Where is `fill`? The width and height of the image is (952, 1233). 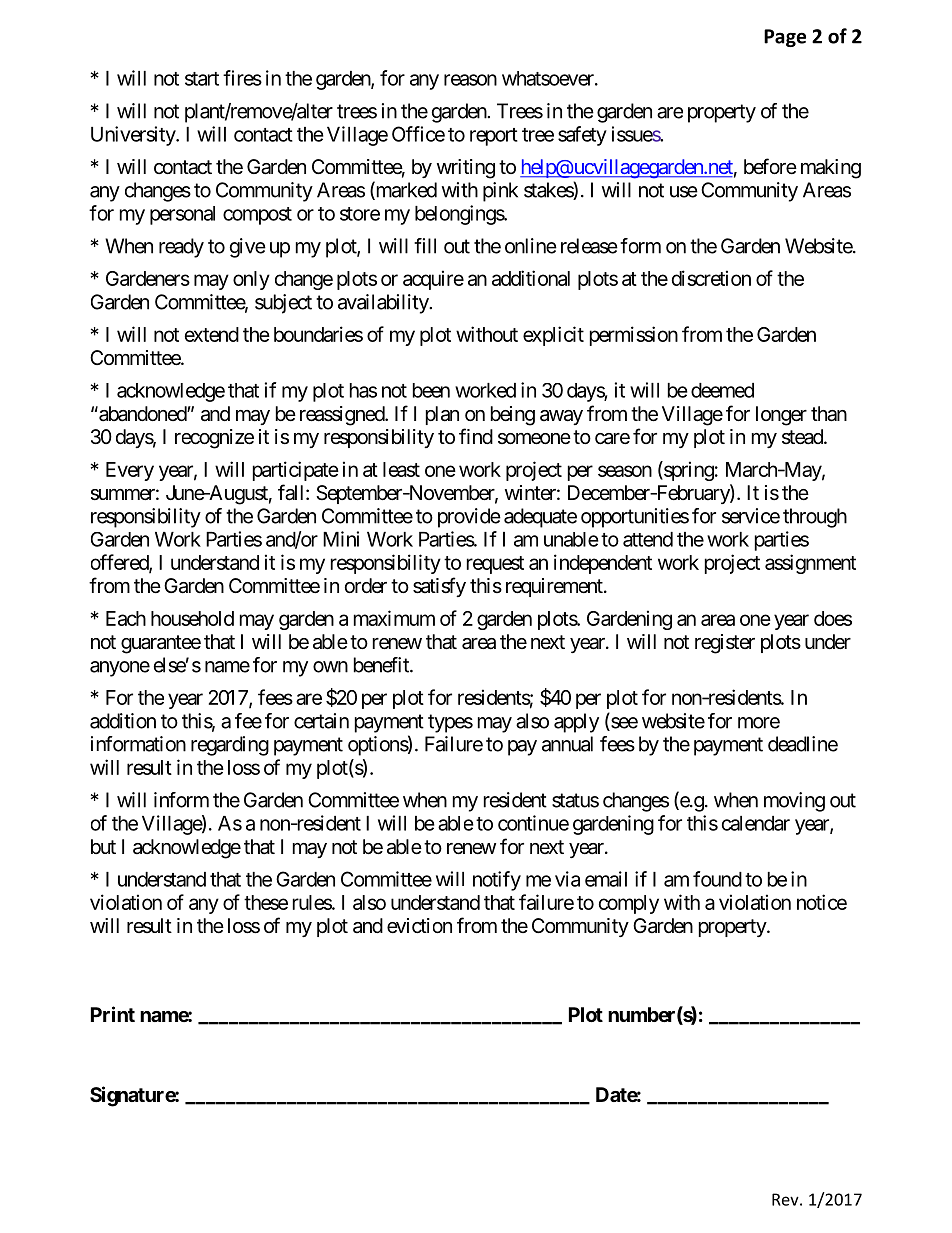
fill is located at coordinates (425, 246).
